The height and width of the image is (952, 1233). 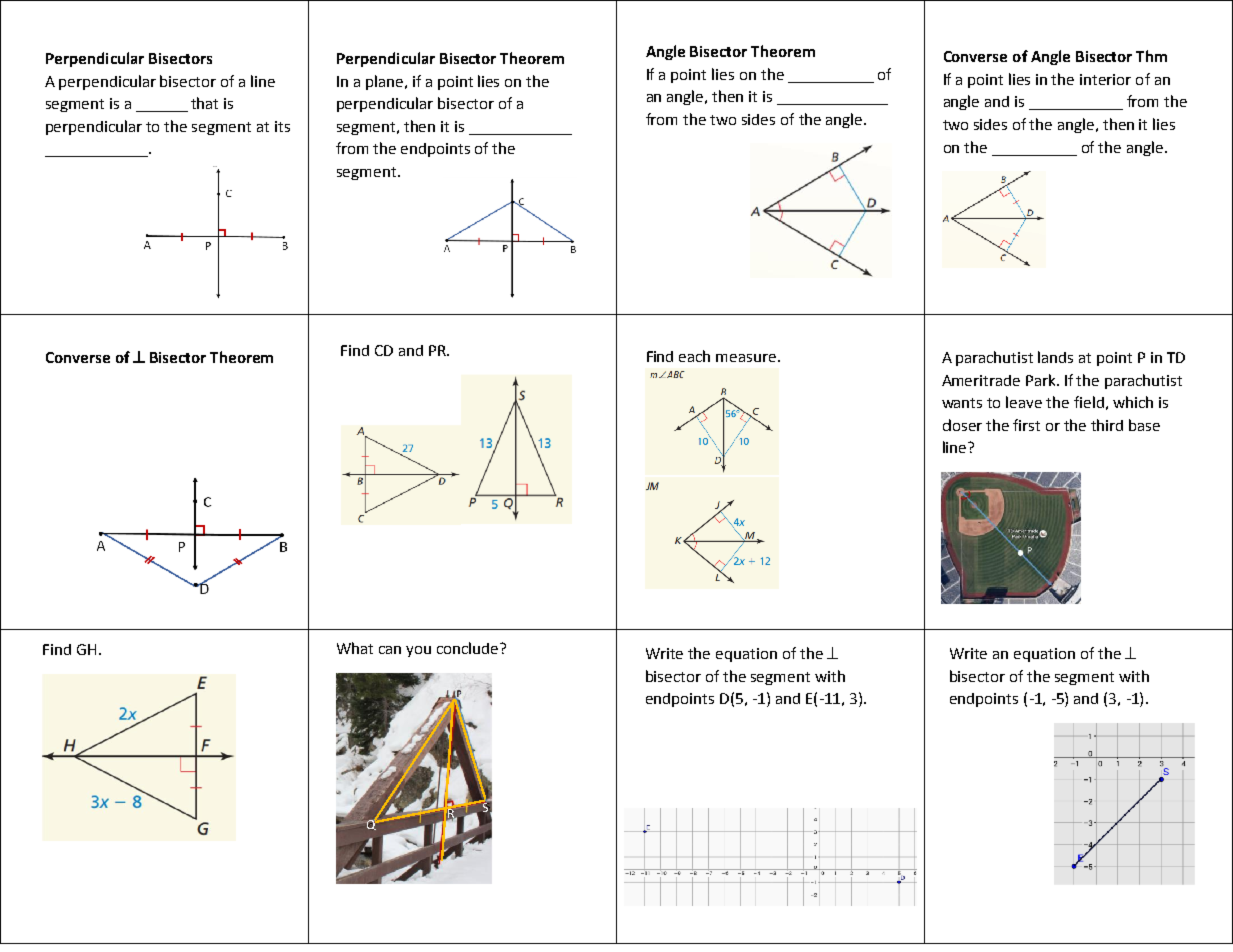 I want to click on conclude, so click(x=469, y=648).
